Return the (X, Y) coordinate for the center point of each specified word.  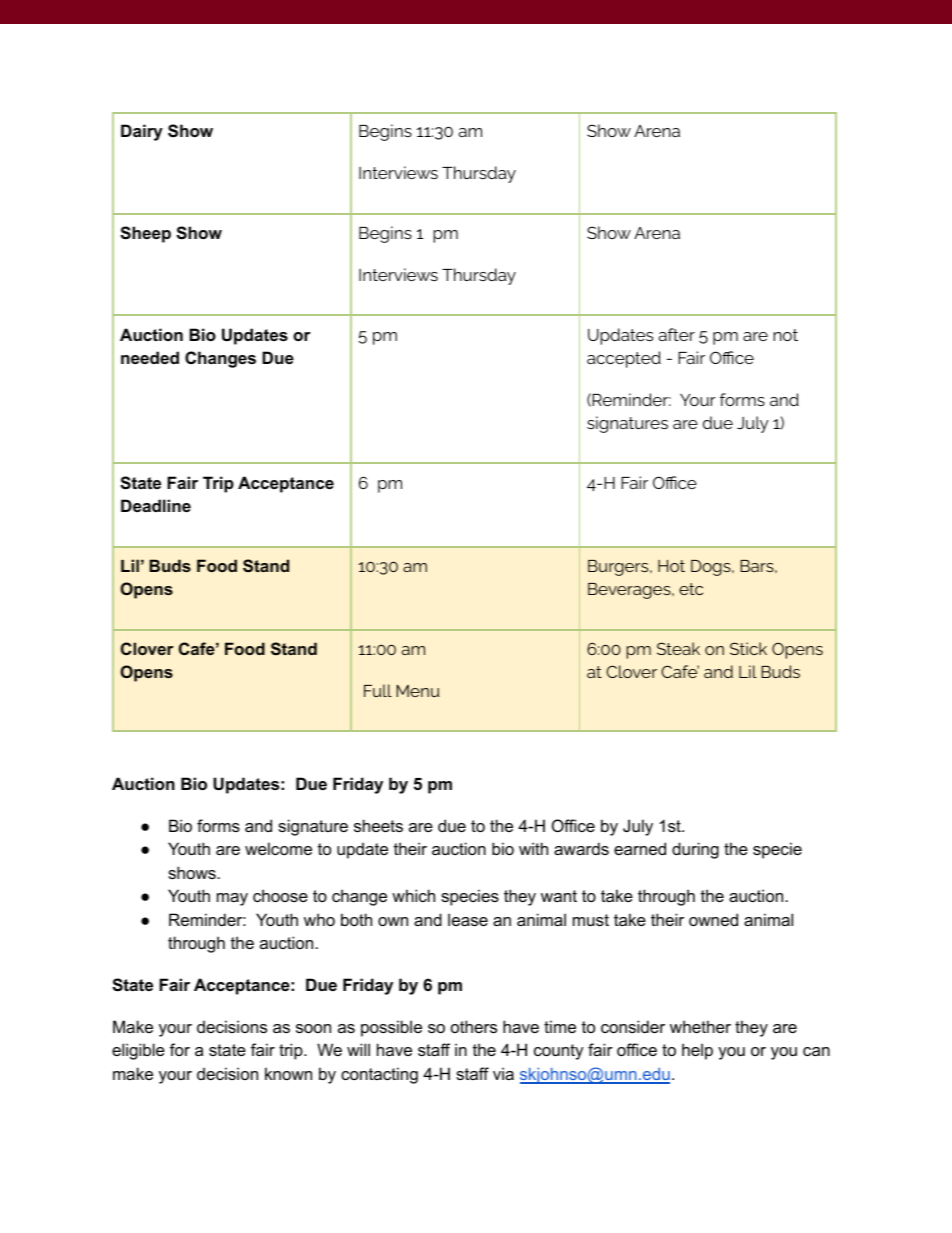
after (677, 334)
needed (150, 357)
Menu (418, 691)
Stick (748, 648)
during (695, 850)
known (288, 1073)
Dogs (712, 568)
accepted (624, 359)
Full (378, 690)
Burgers (619, 568)
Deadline (156, 505)
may (232, 899)
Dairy (142, 132)
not (785, 335)
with (533, 848)
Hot (671, 566)
